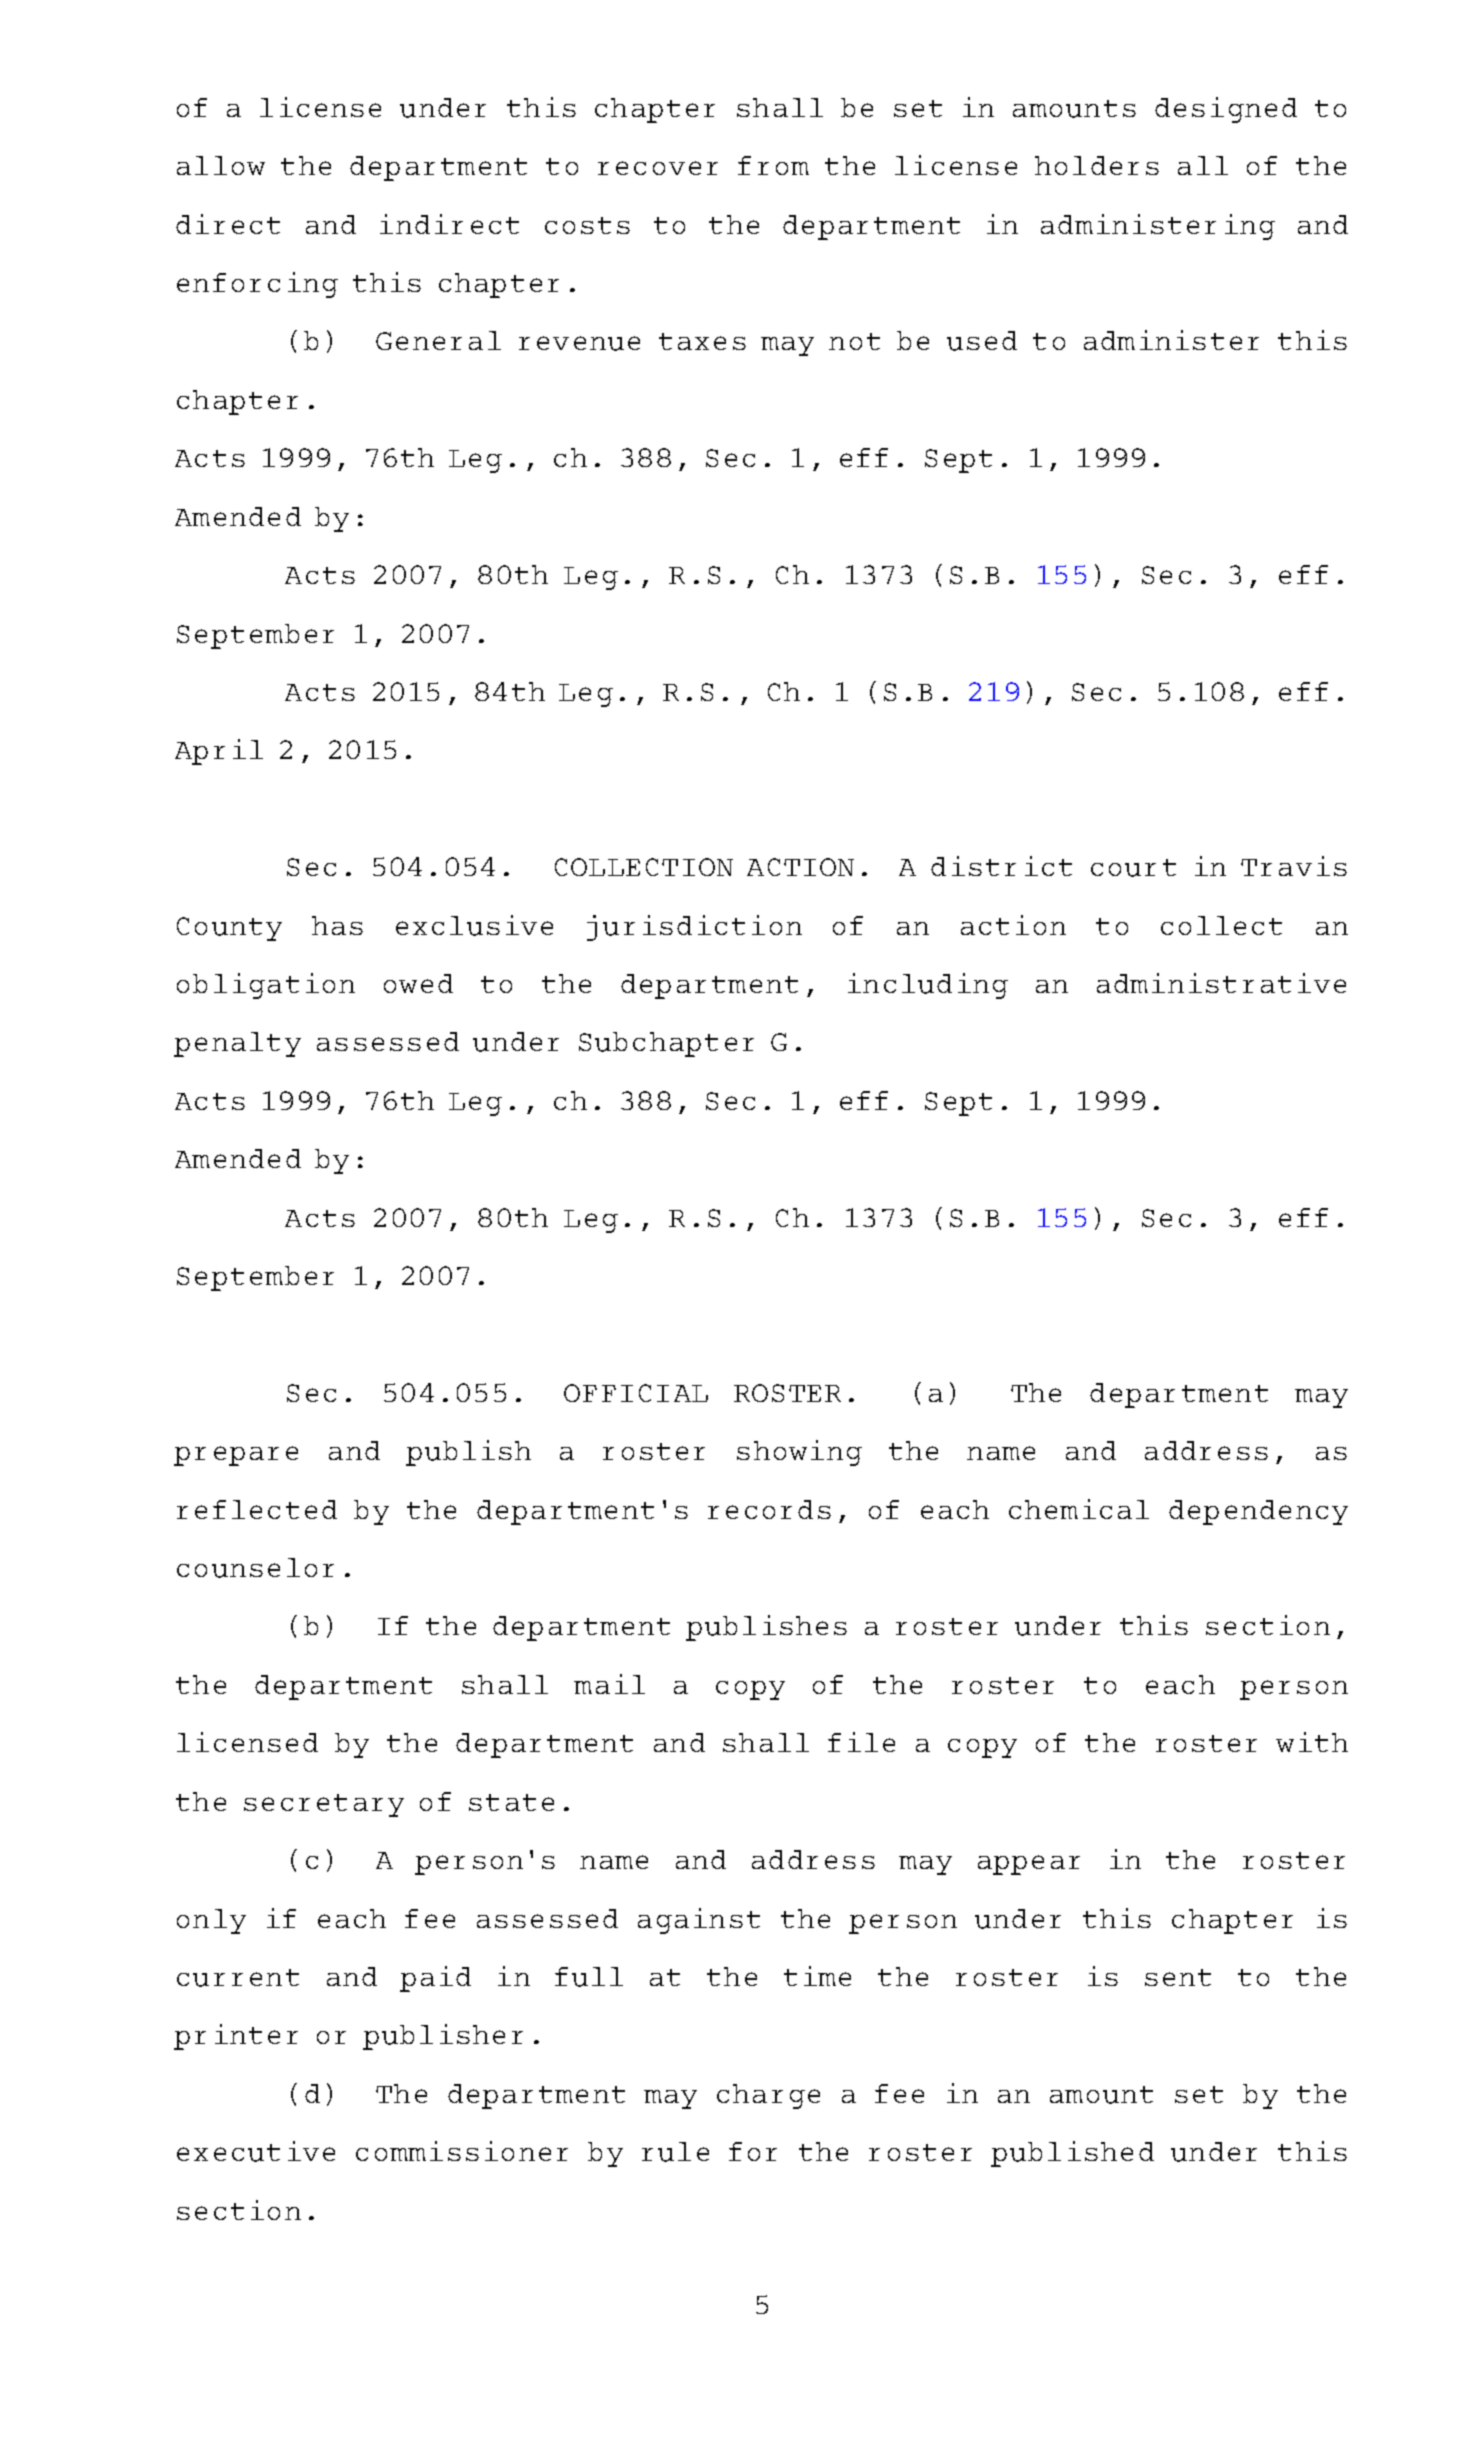  Describe the element at coordinates (1226, 110) in the page. I see `designed` at that location.
